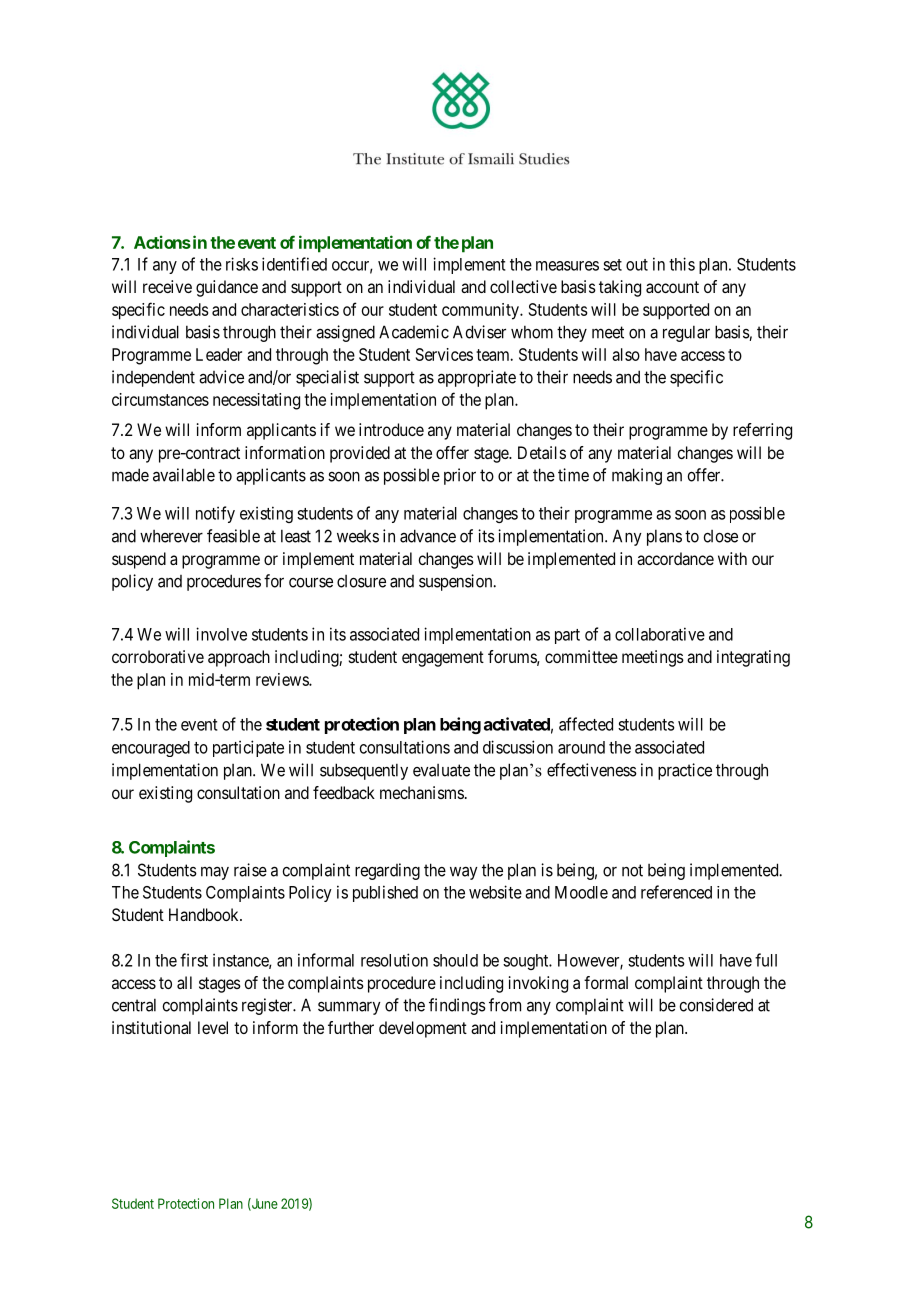  What do you see at coordinates (460, 476) in the image?
I see `prior` at bounding box center [460, 476].
